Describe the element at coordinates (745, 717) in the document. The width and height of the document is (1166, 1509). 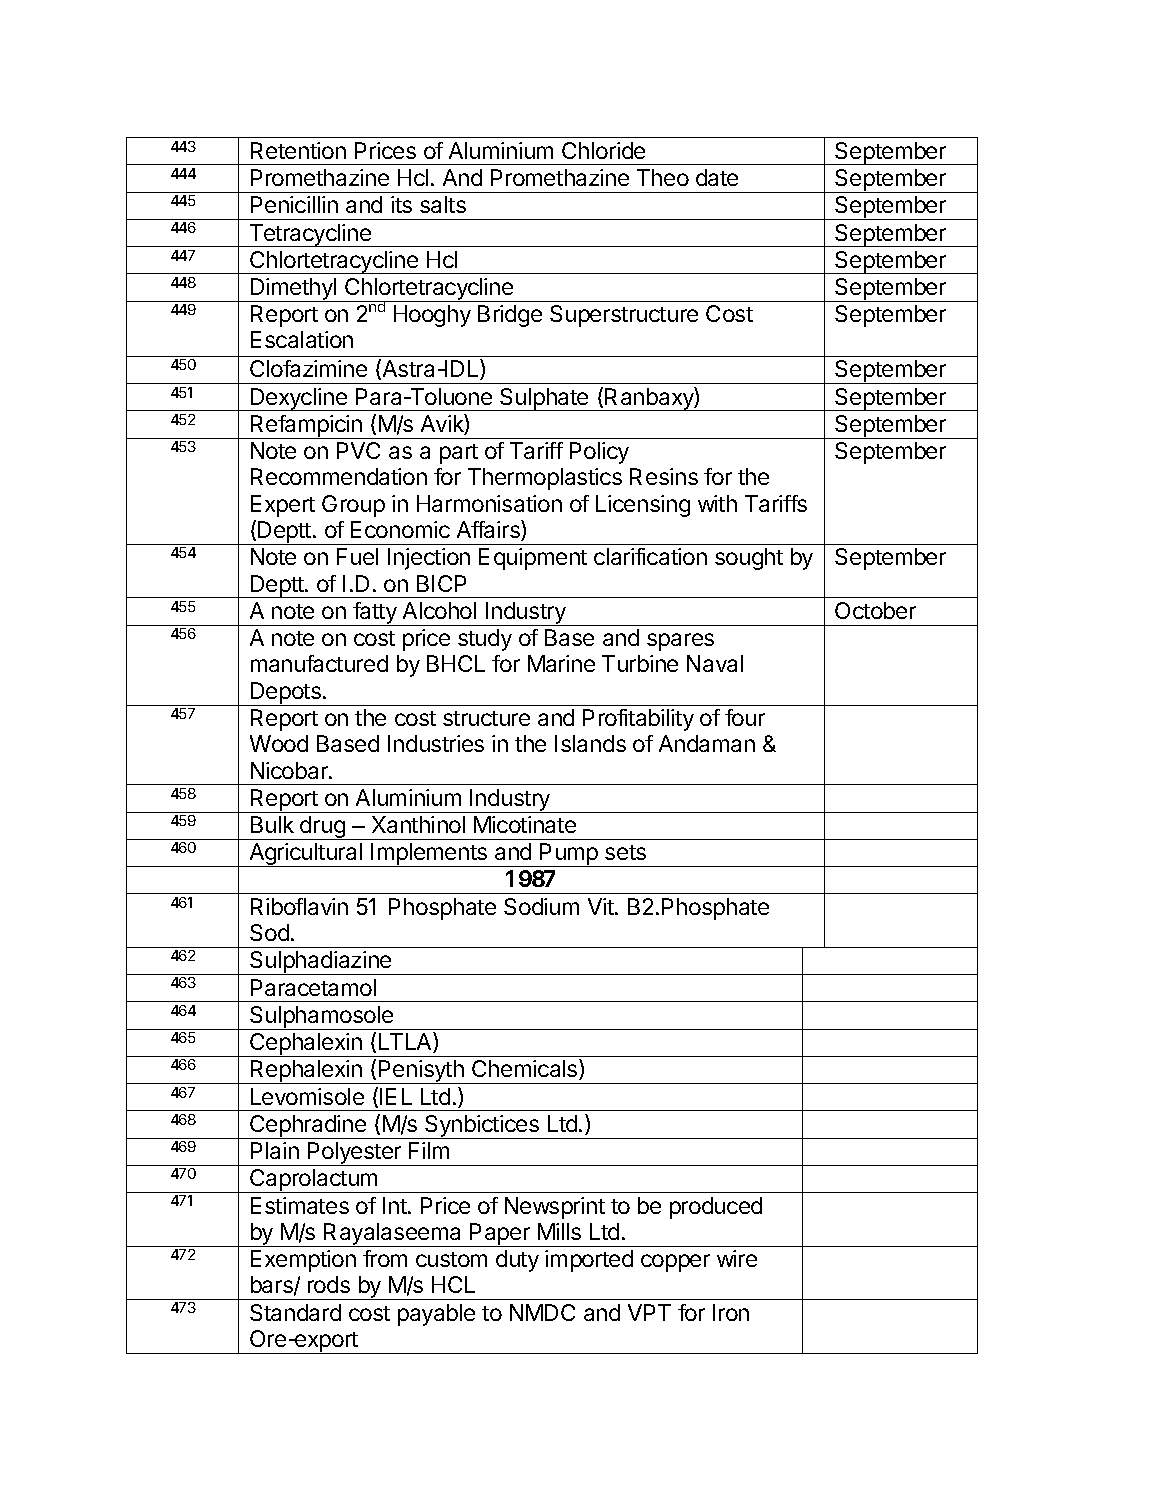
I see `four` at that location.
